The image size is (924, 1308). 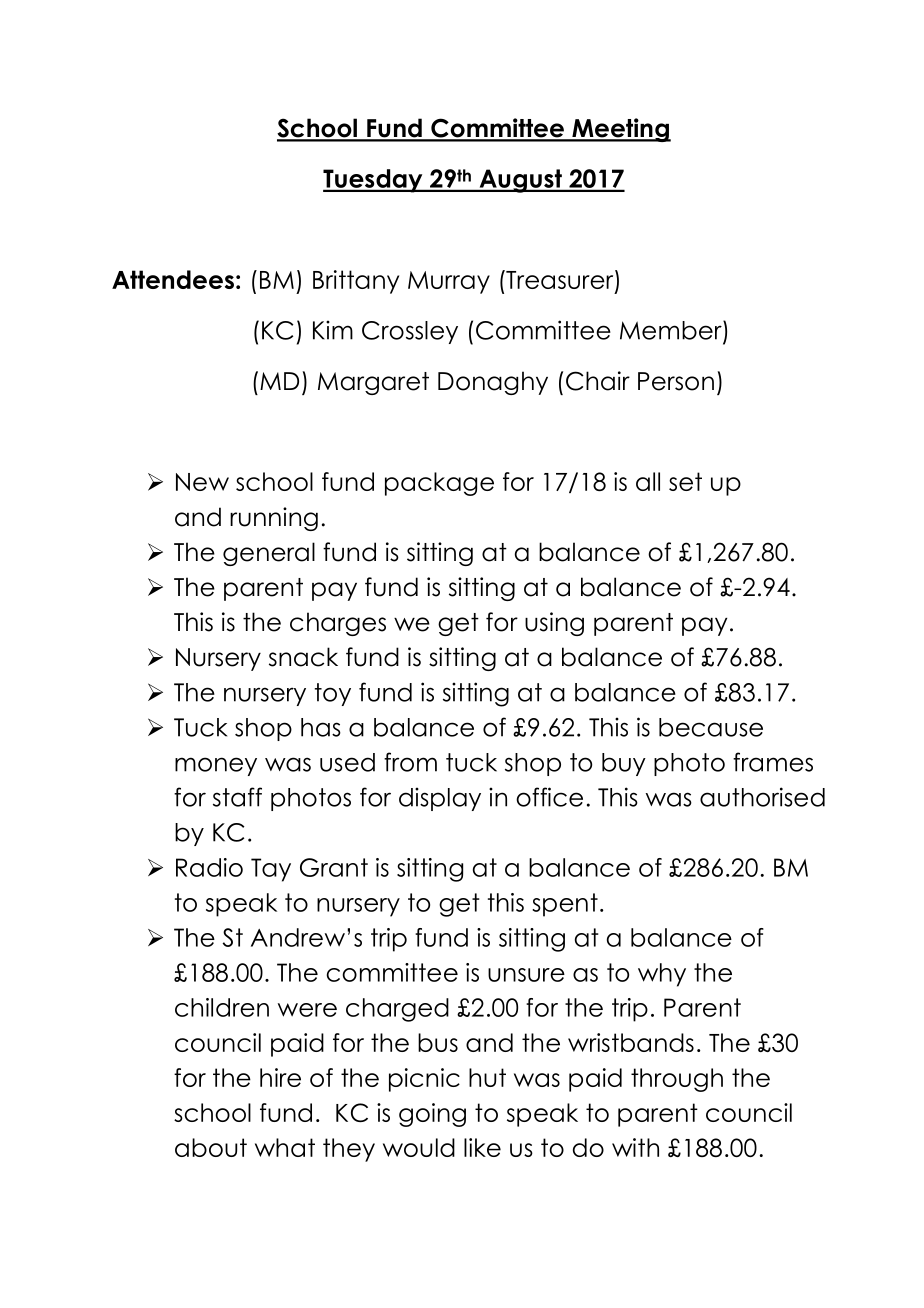 I want to click on like, so click(x=482, y=1147).
